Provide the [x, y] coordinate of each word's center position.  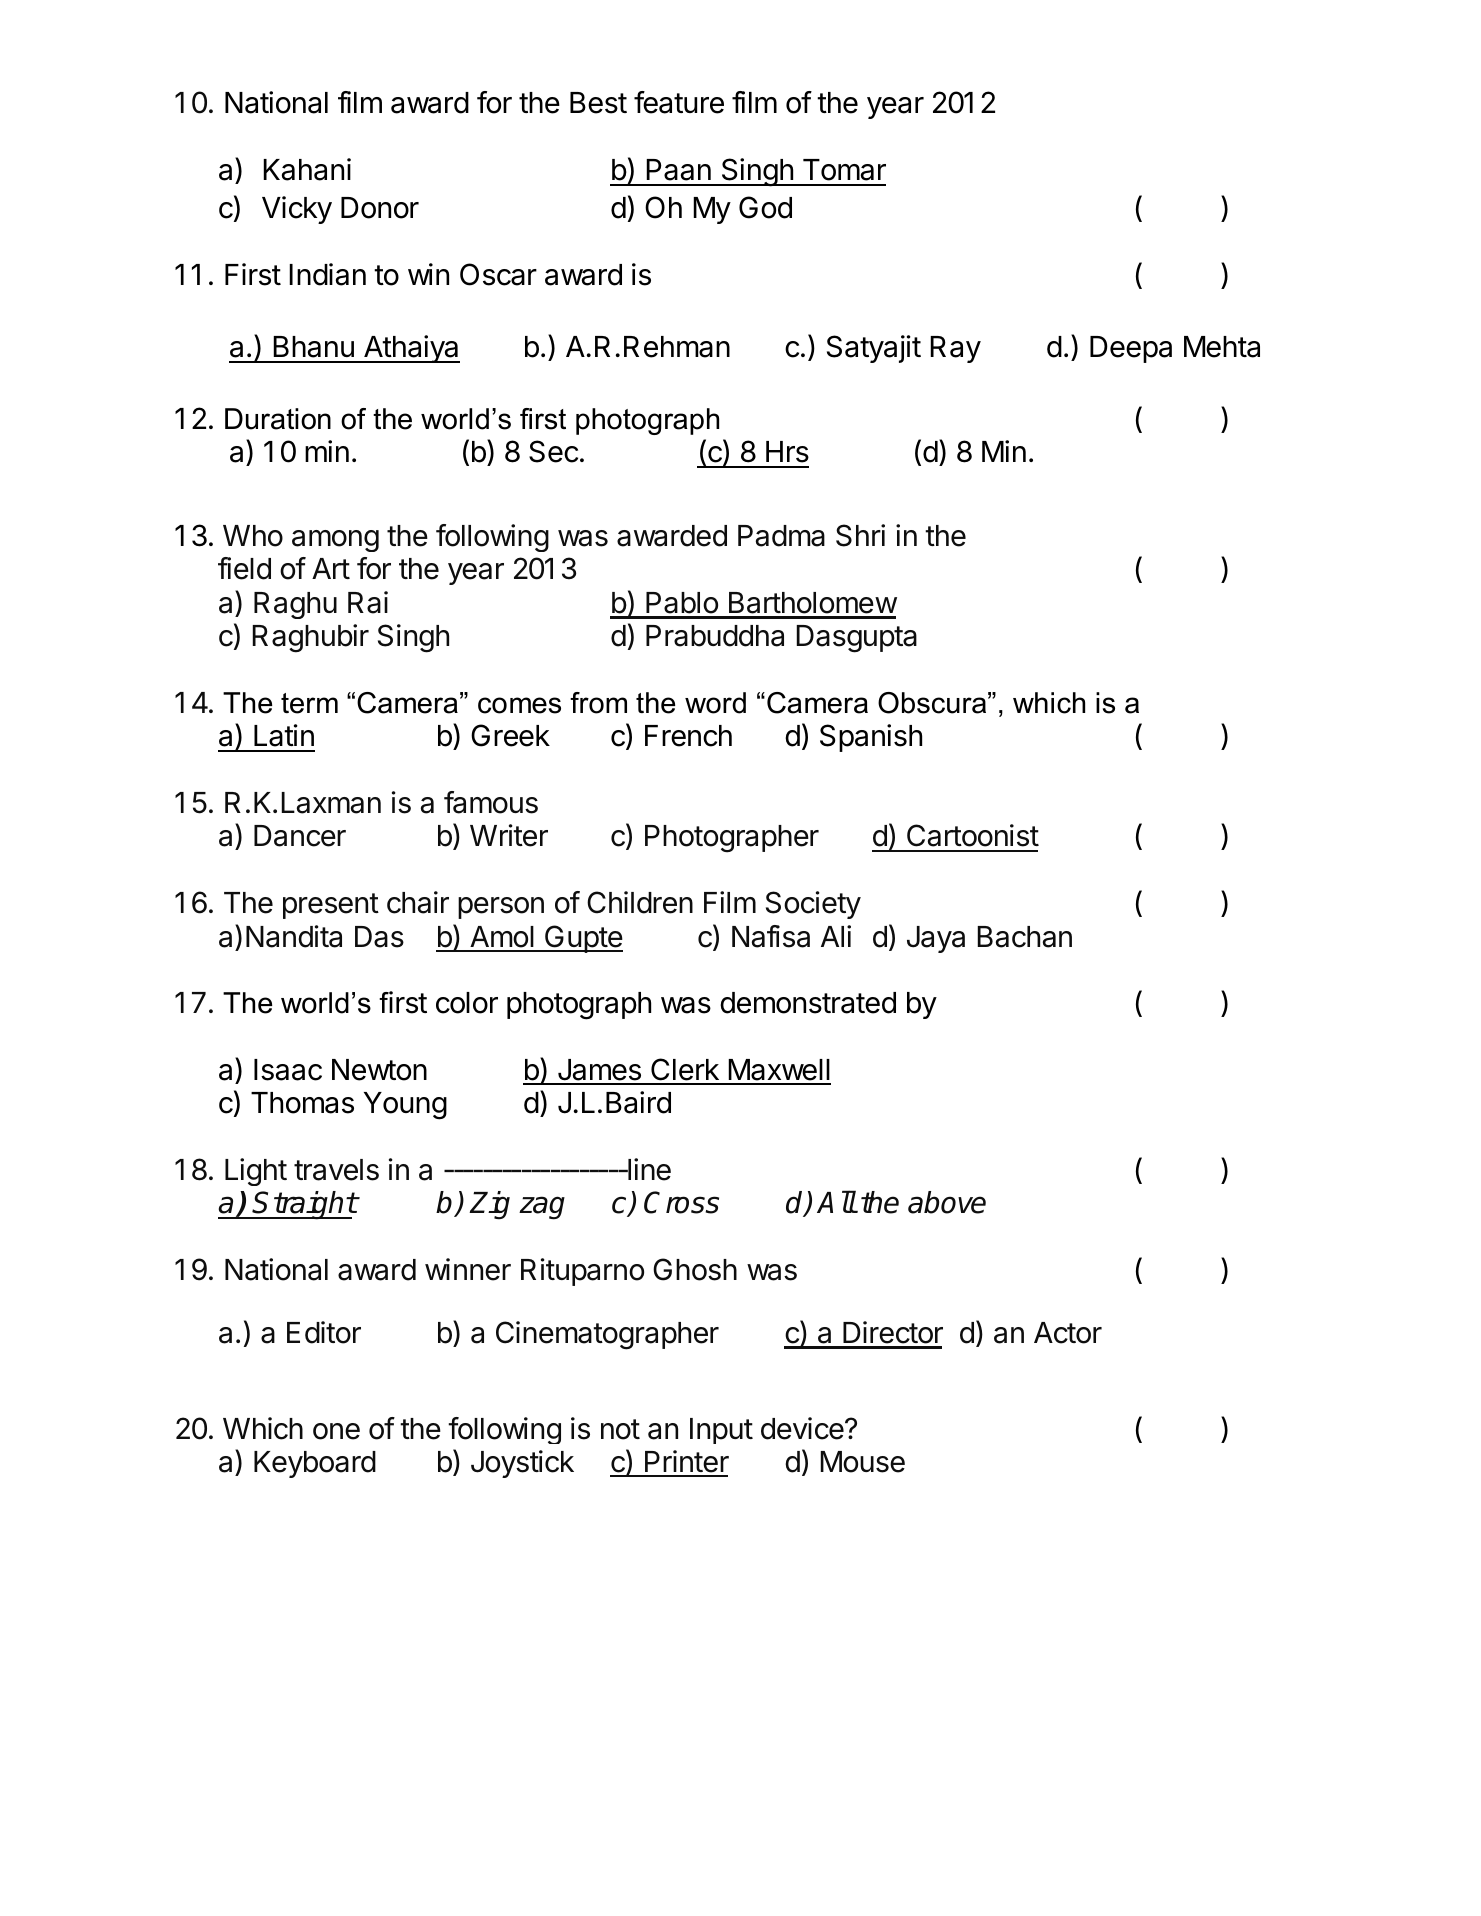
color [467, 1003]
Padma [781, 536]
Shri [860, 535]
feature [679, 102]
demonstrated [808, 1003]
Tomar [844, 170]
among [335, 541]
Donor [380, 208]
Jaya [936, 939]
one [336, 1431]
